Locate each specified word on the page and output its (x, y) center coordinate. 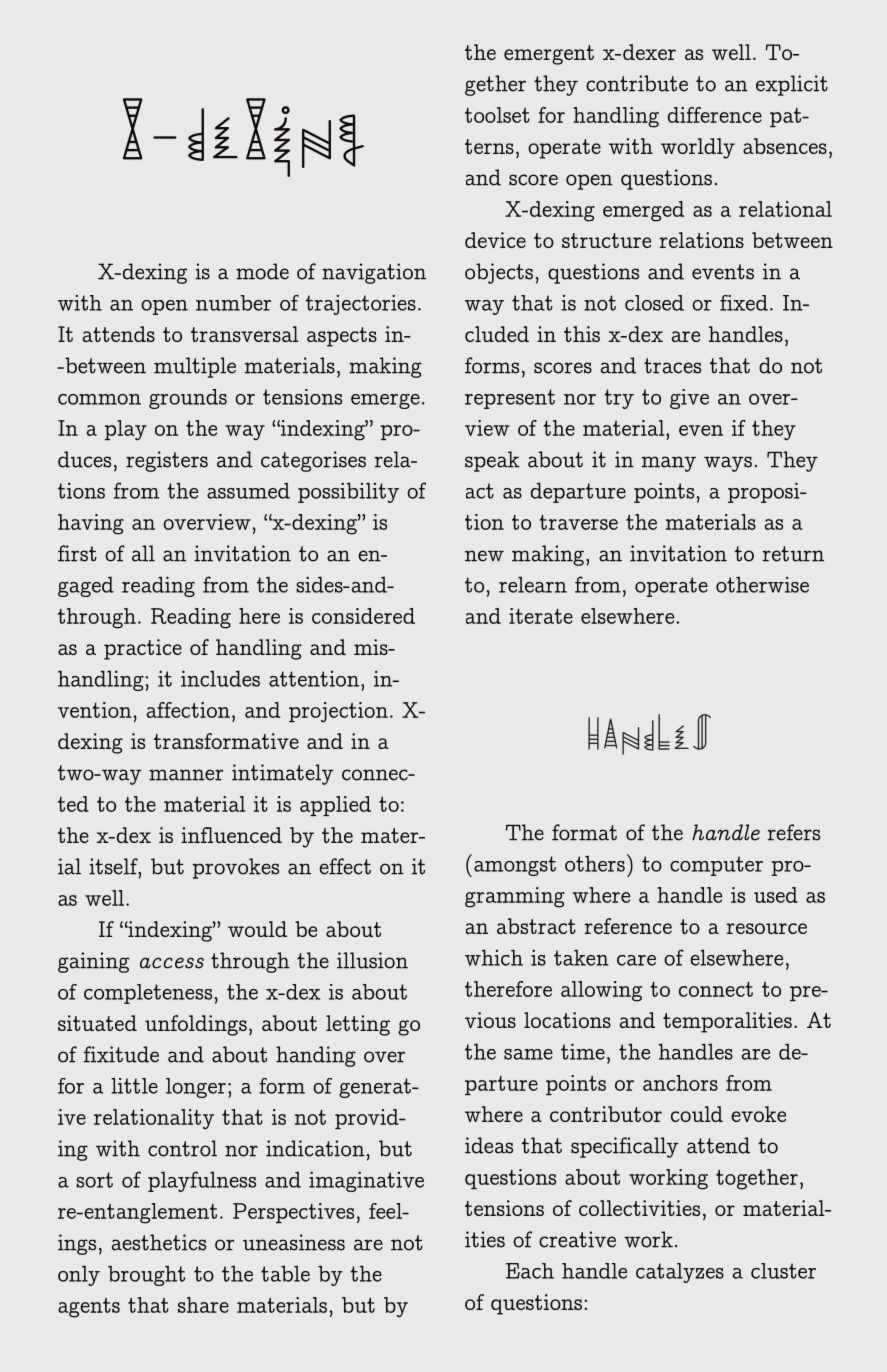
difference (715, 115)
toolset (497, 115)
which (494, 957)
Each (530, 1271)
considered (363, 616)
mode (262, 271)
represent (510, 399)
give (689, 399)
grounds (188, 399)
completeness (148, 994)
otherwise (762, 584)
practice (143, 649)
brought (146, 1275)
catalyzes (680, 1273)
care (636, 960)
